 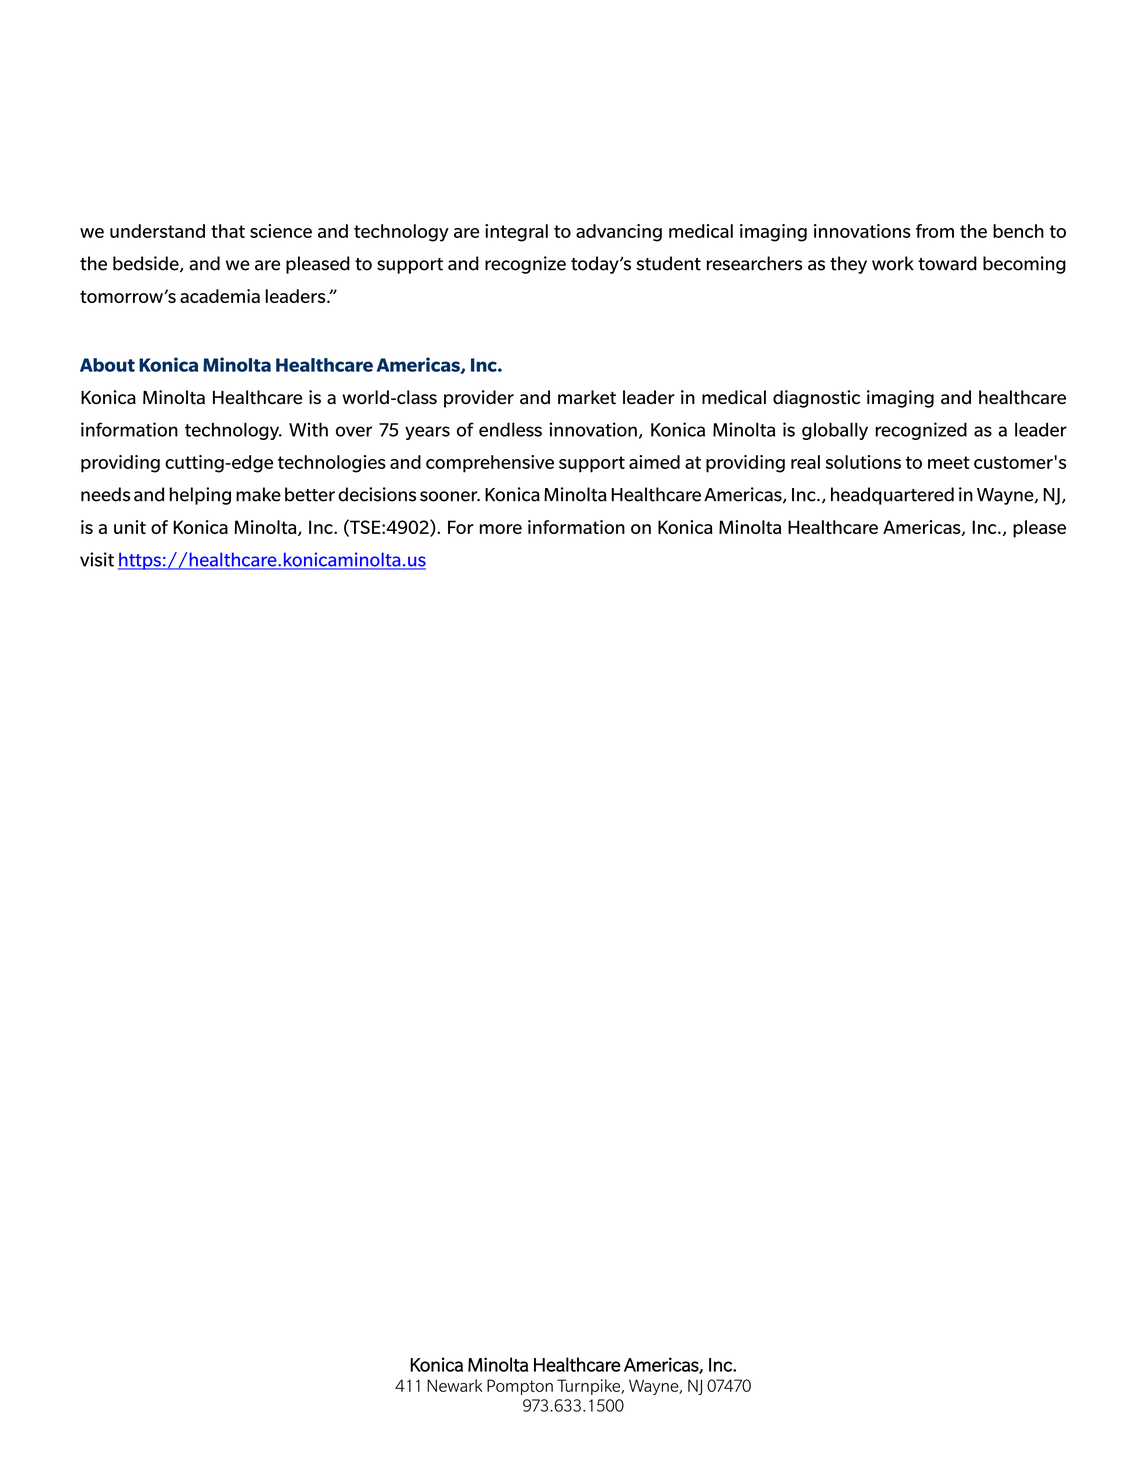 I want to click on unit, so click(x=130, y=527).
